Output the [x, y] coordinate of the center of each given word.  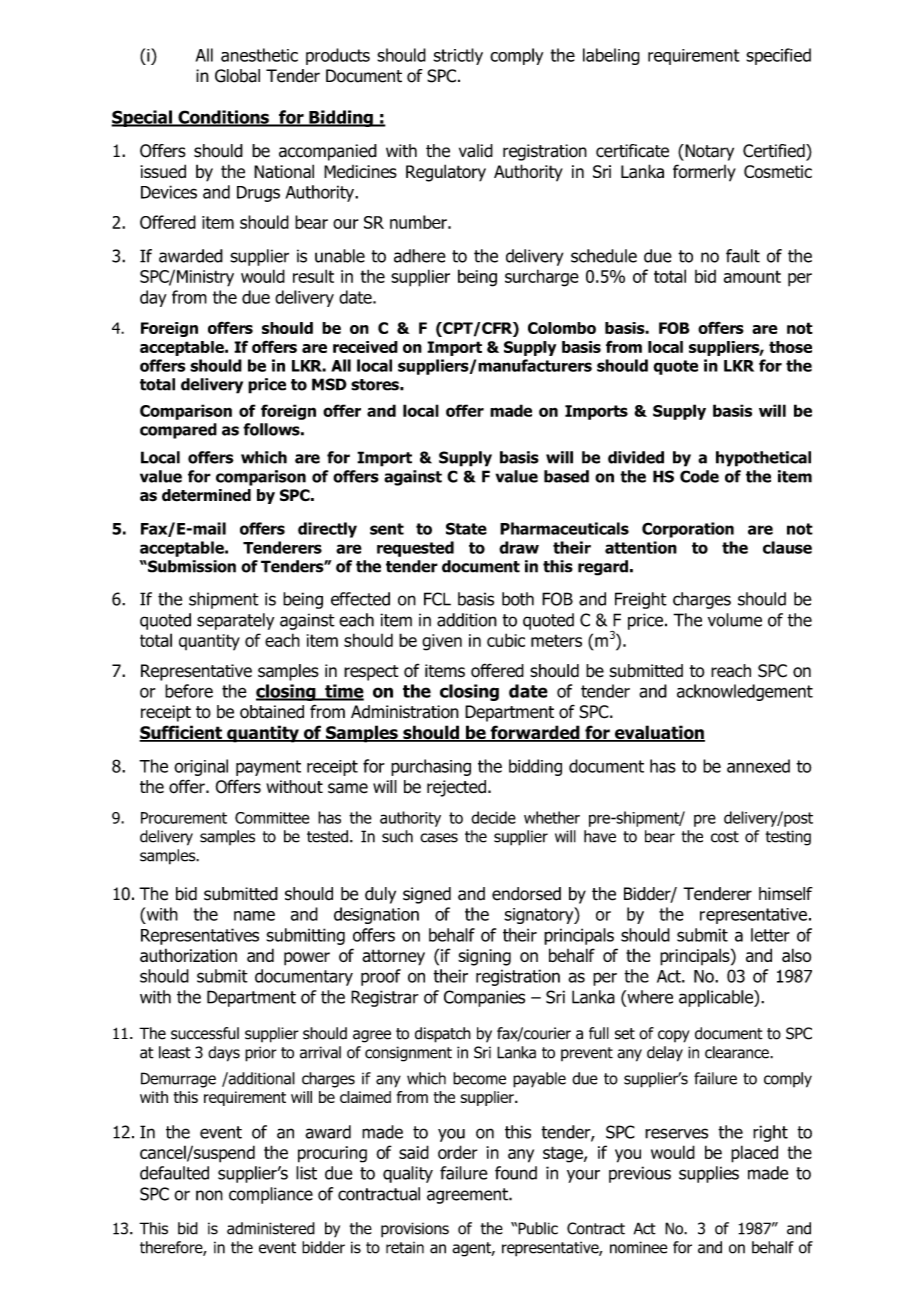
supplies [709, 1174]
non [209, 1195]
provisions [415, 1230]
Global [237, 76]
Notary [708, 152]
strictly [458, 56]
